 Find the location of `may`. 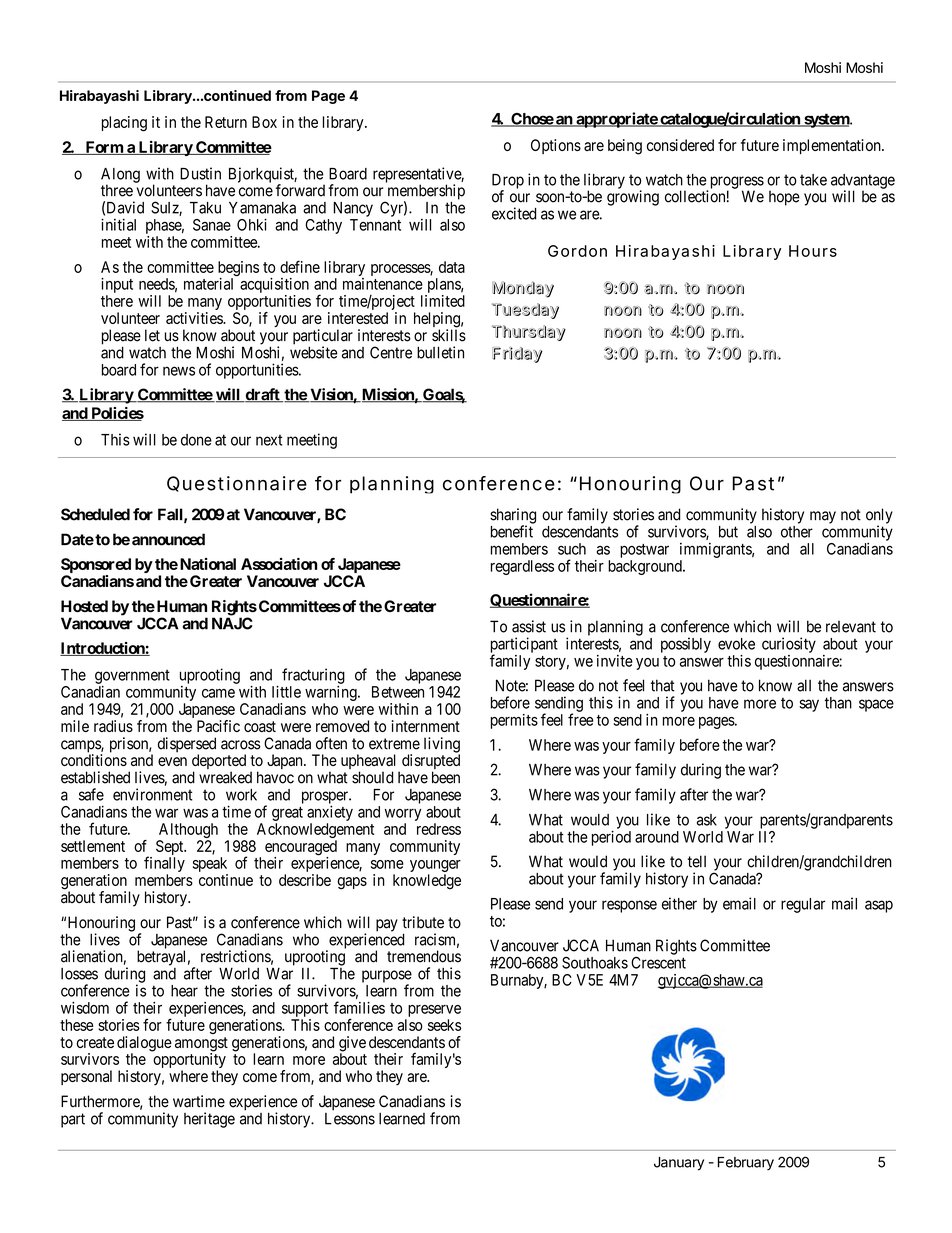

may is located at coordinates (823, 517).
